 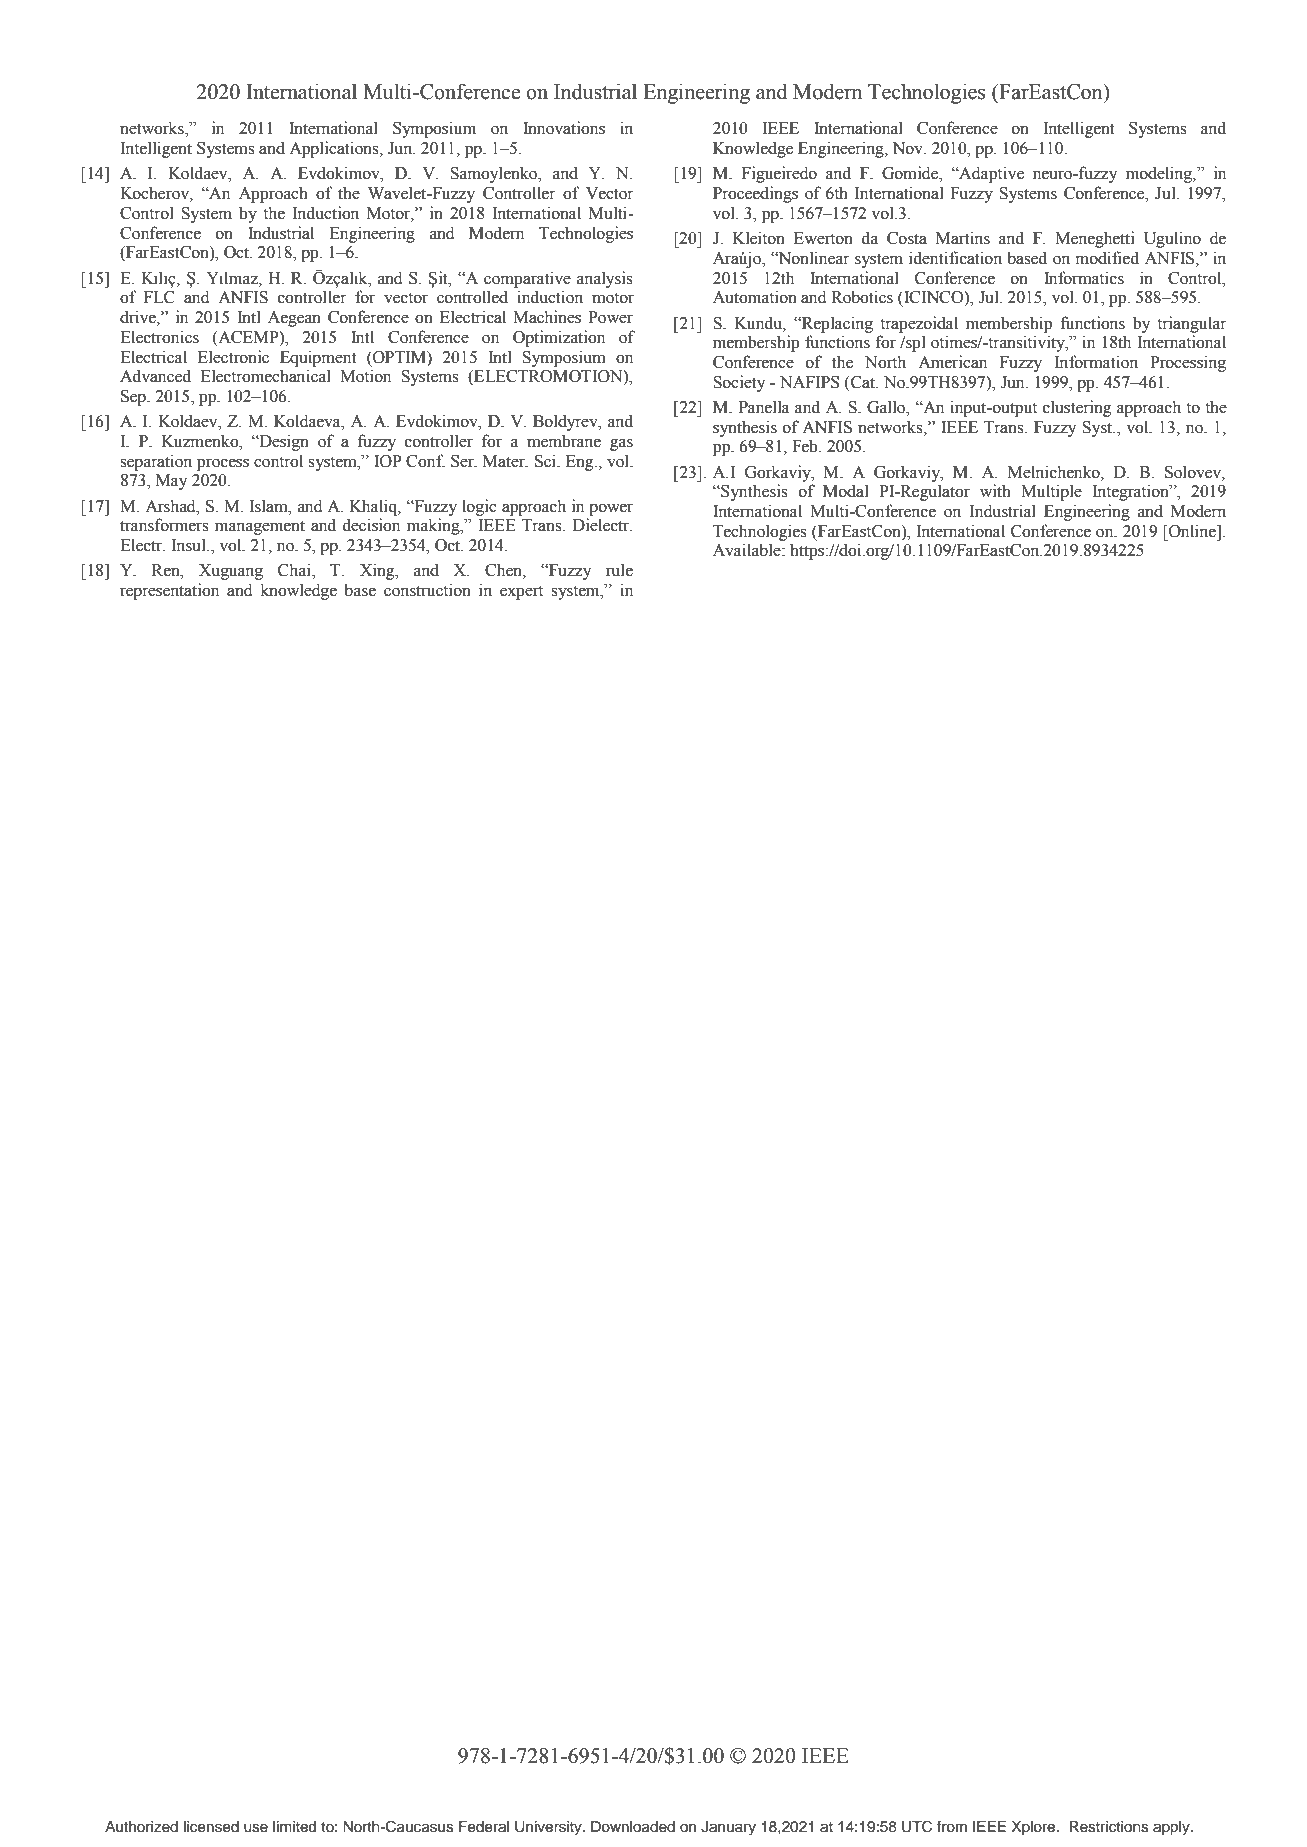 I want to click on limited, so click(x=294, y=1827).
